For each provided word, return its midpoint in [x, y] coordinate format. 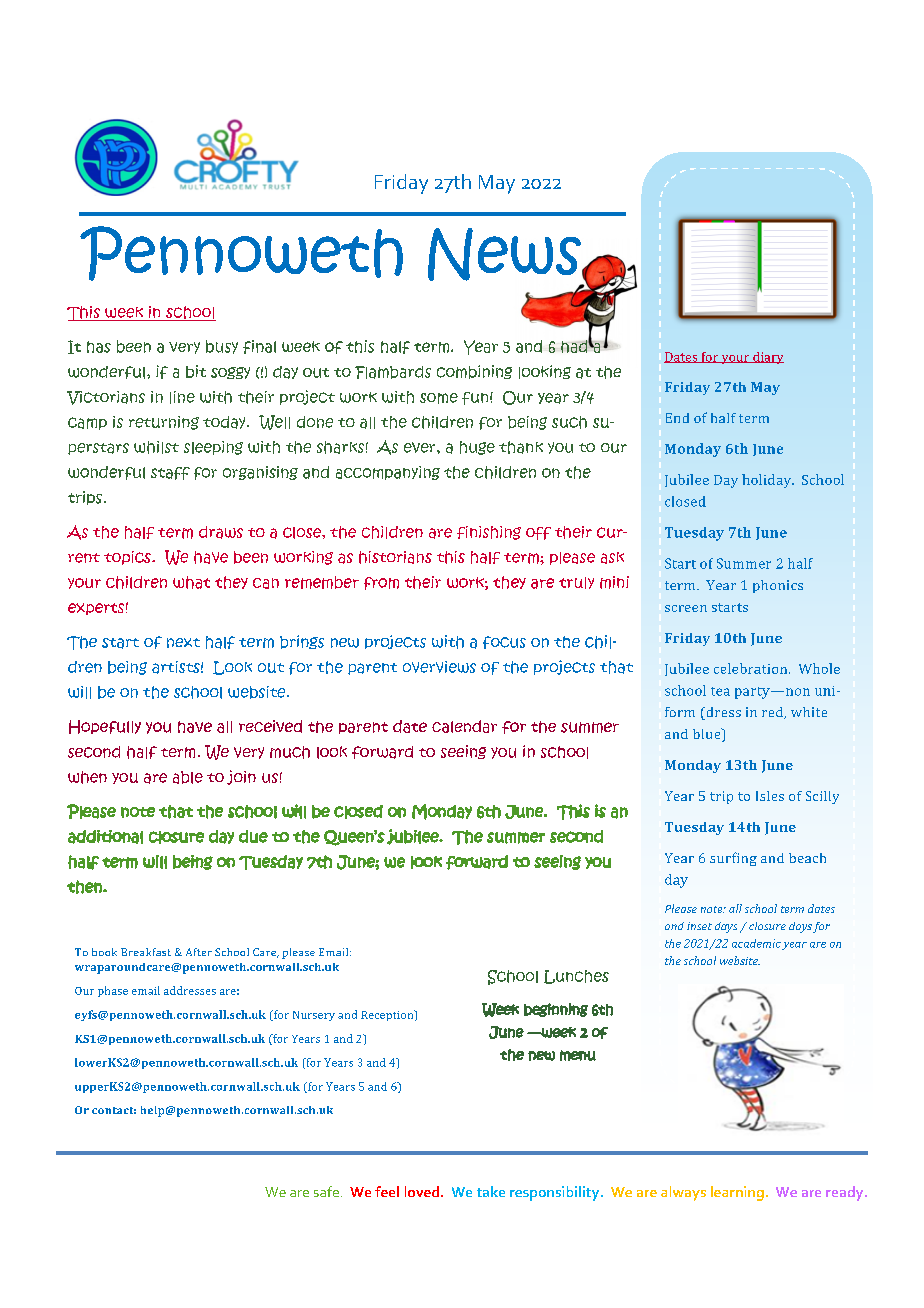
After [199, 952]
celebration [752, 668]
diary [767, 358]
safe [326, 1191]
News [505, 254]
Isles [770, 796]
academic [756, 943]
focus [504, 642]
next [183, 643]
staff [170, 473]
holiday [768, 481]
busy [222, 347]
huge [477, 448]
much [290, 752]
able [188, 777]
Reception [388, 1015]
